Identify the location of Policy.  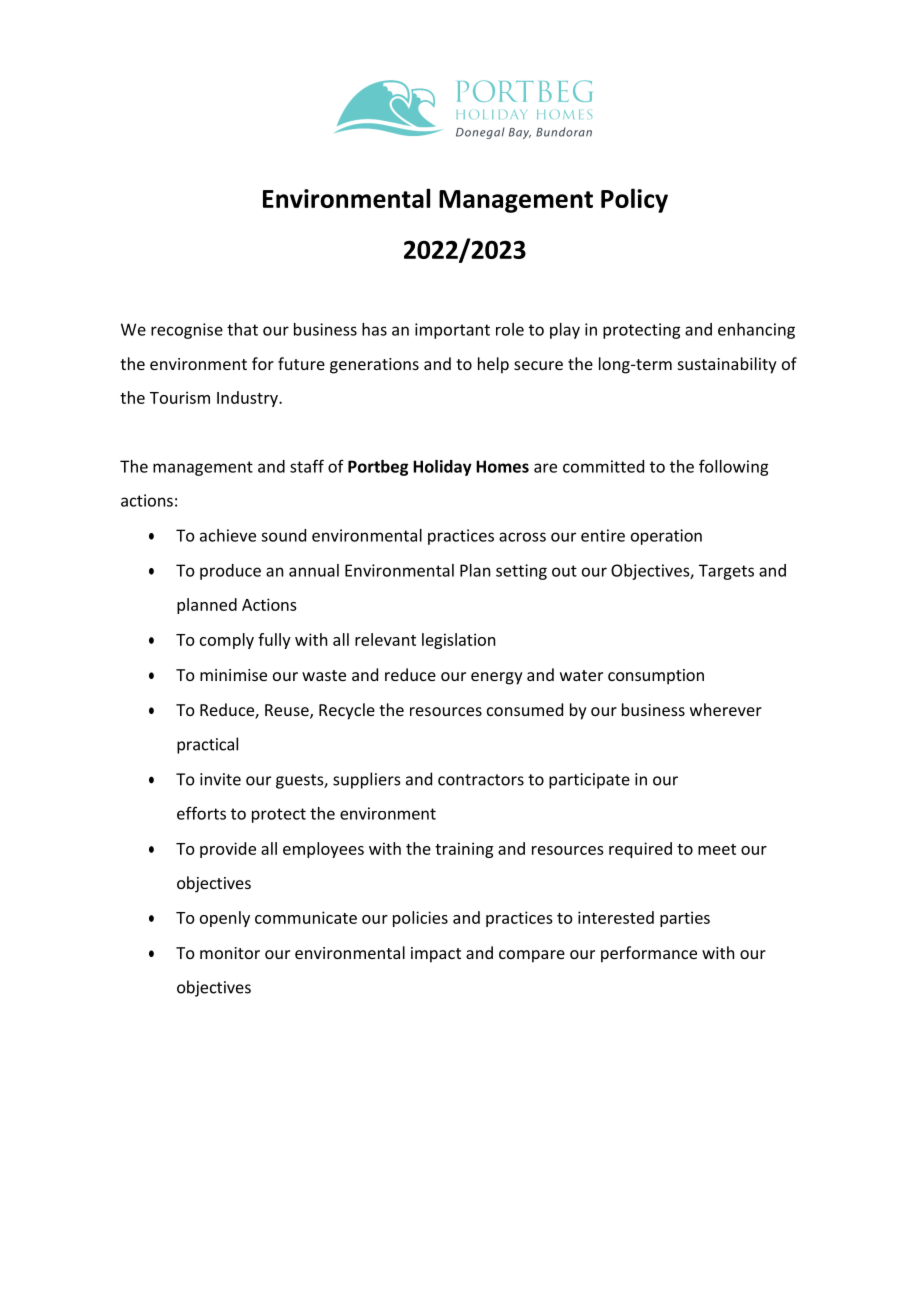
(634, 200).
